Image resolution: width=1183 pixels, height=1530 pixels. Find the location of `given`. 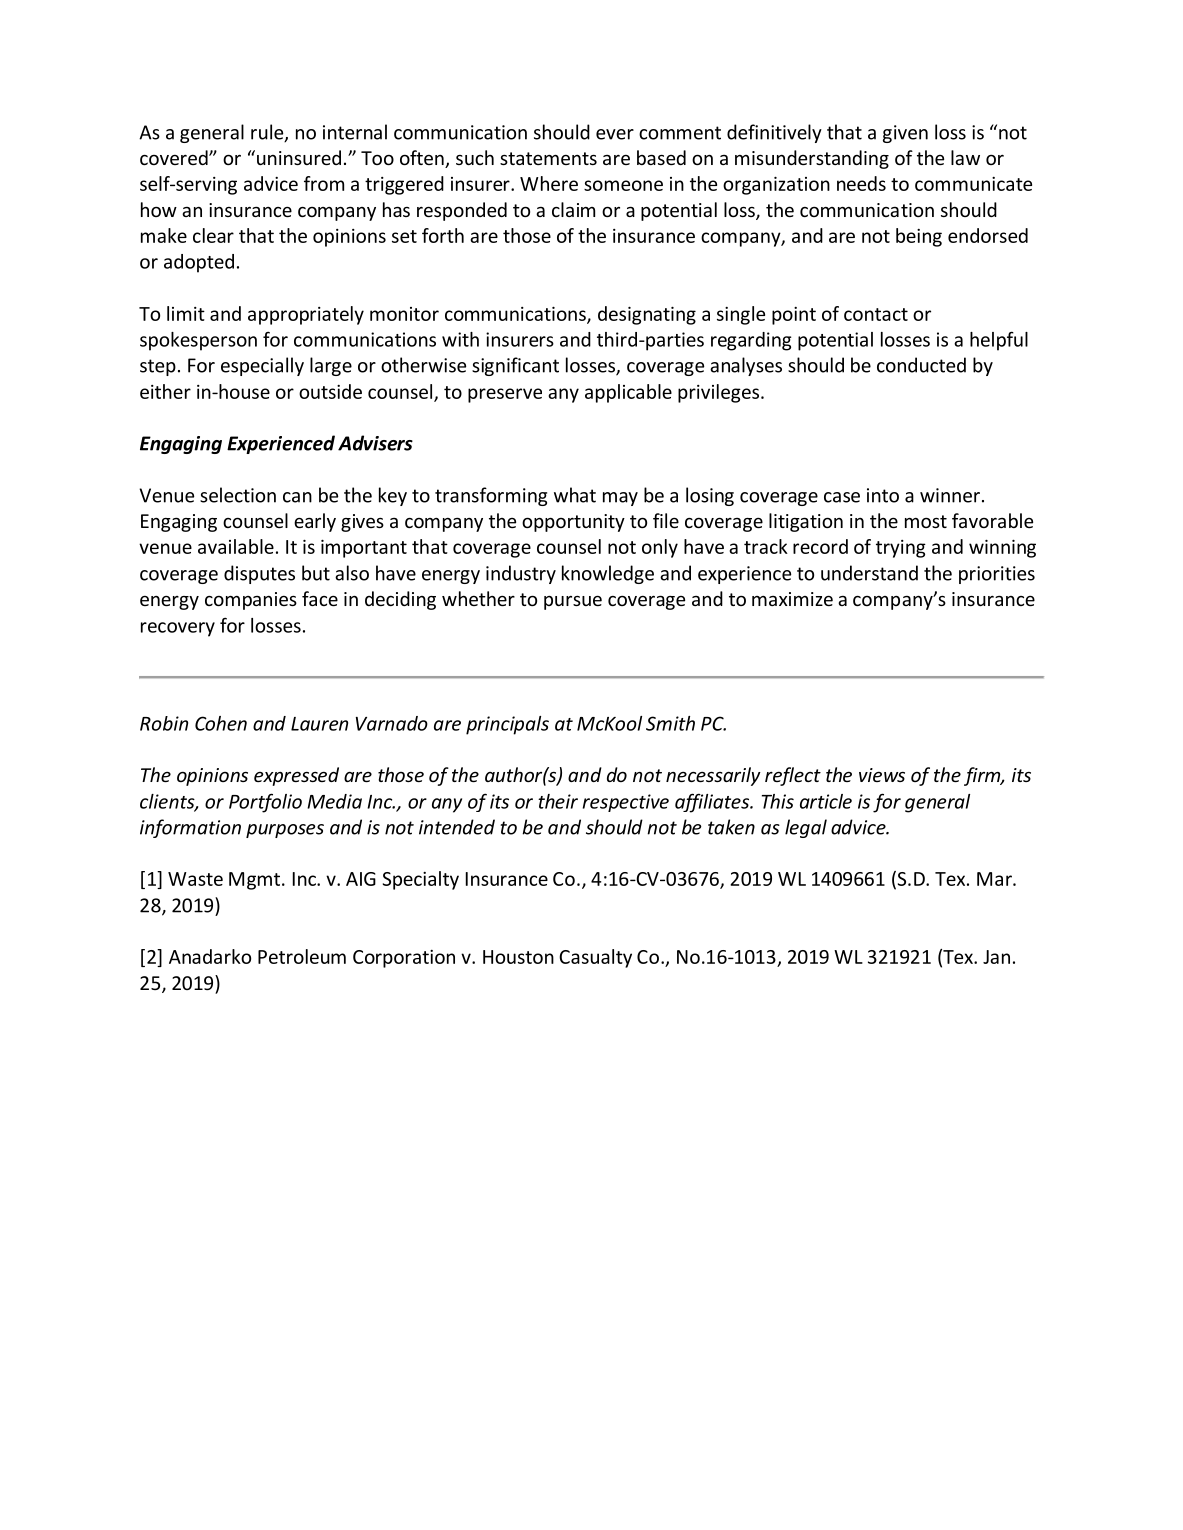

given is located at coordinates (905, 134).
